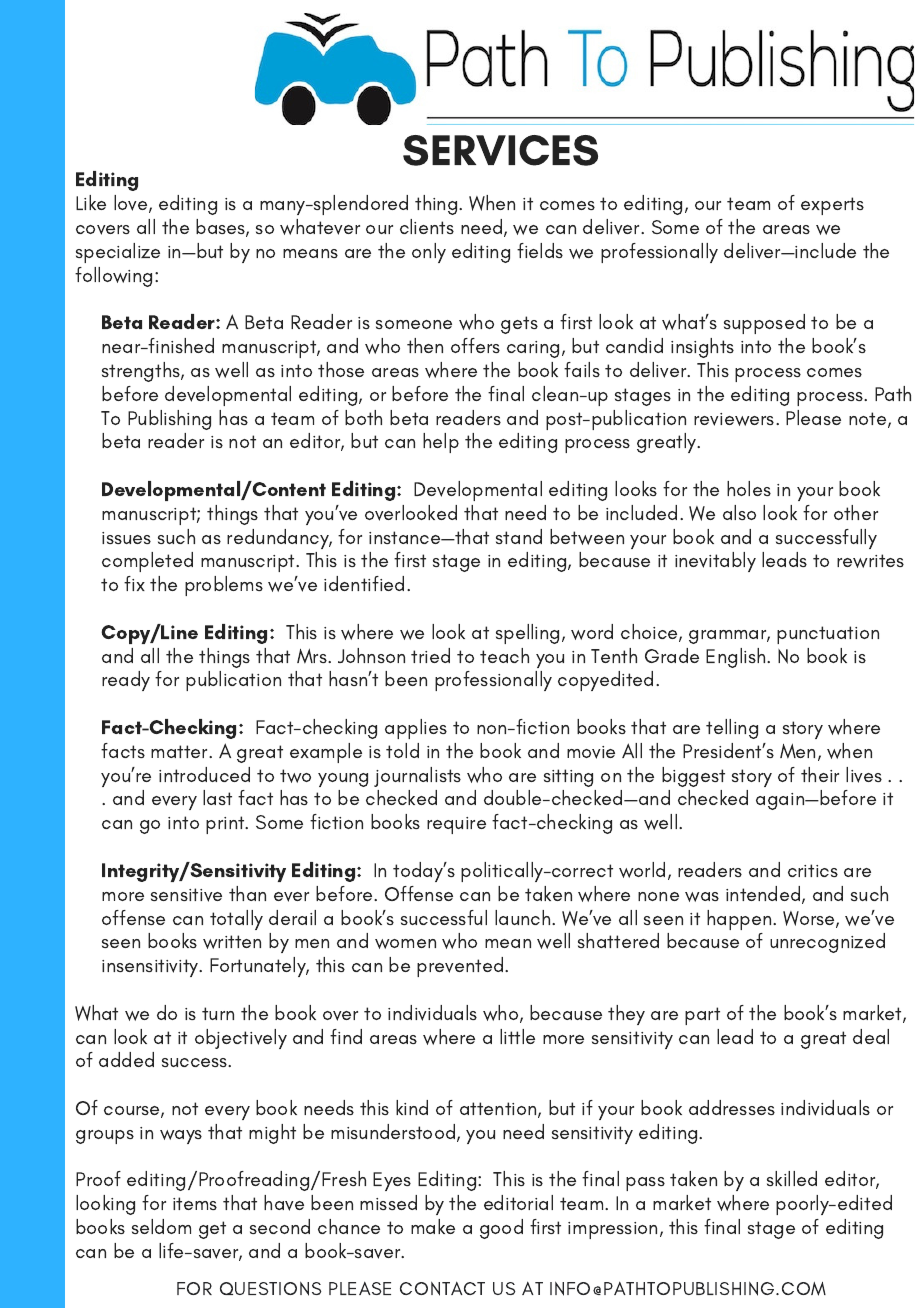 This document has height=1308, width=924. I want to click on SERVICES, so click(500, 150).
